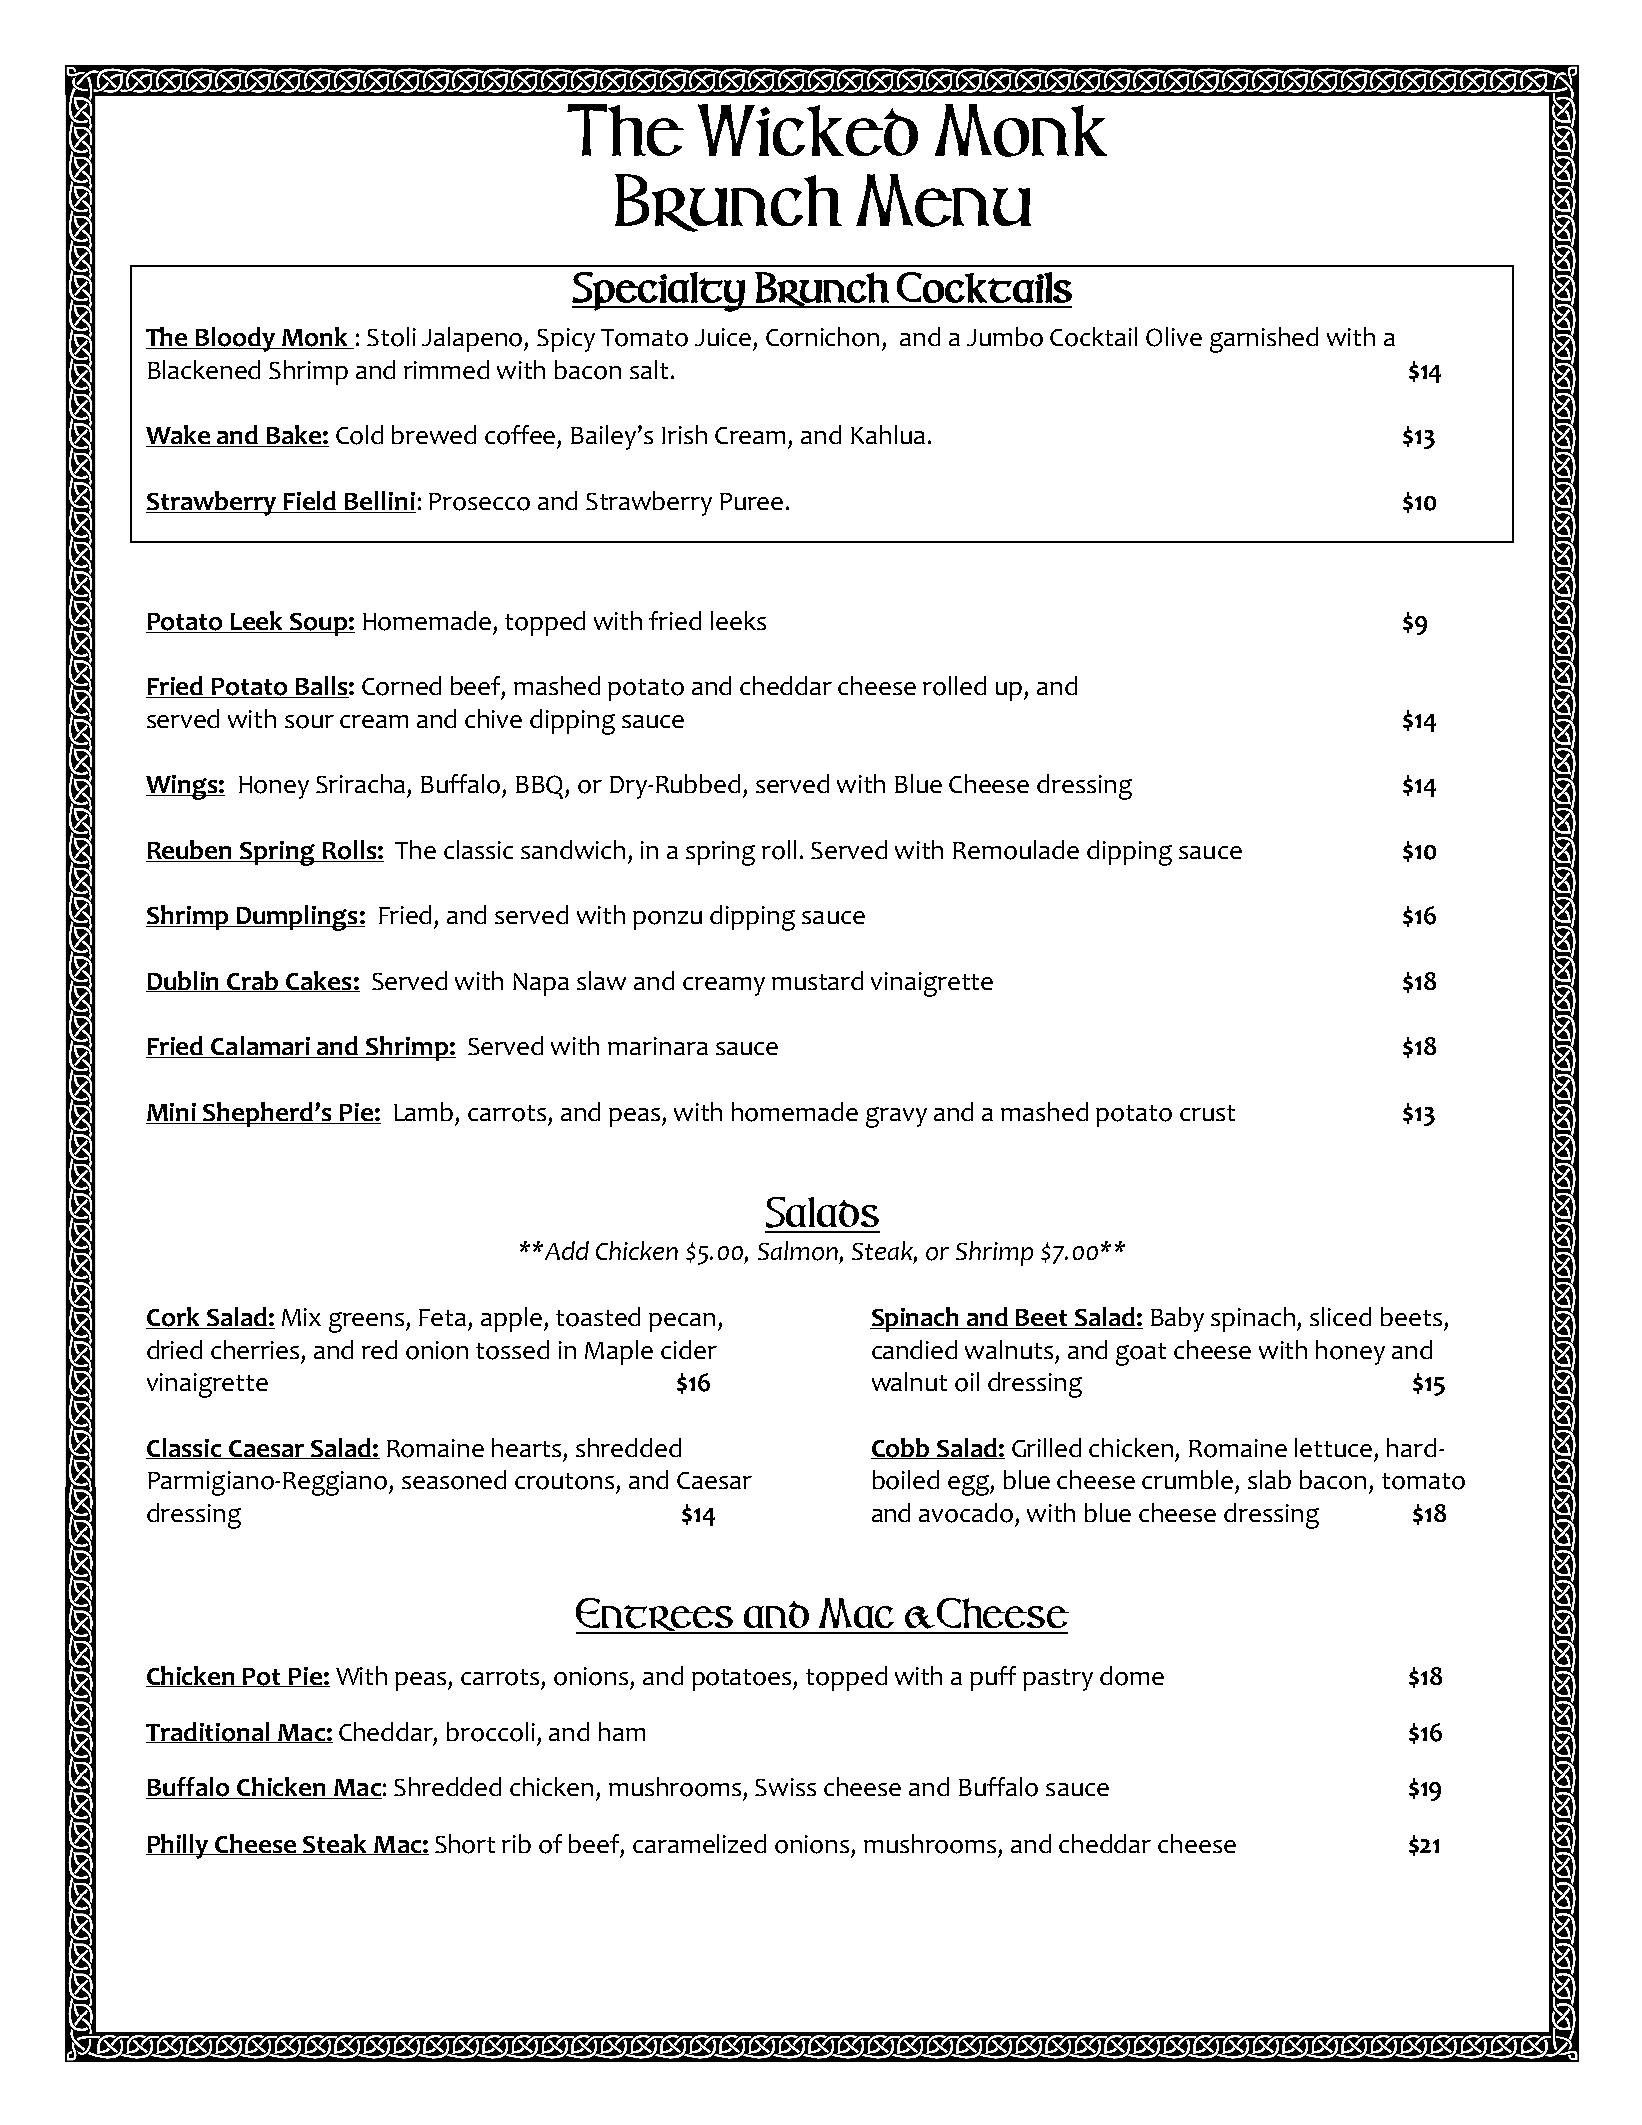 This document has height=2125, width=1642. I want to click on Wicked, so click(808, 130).
